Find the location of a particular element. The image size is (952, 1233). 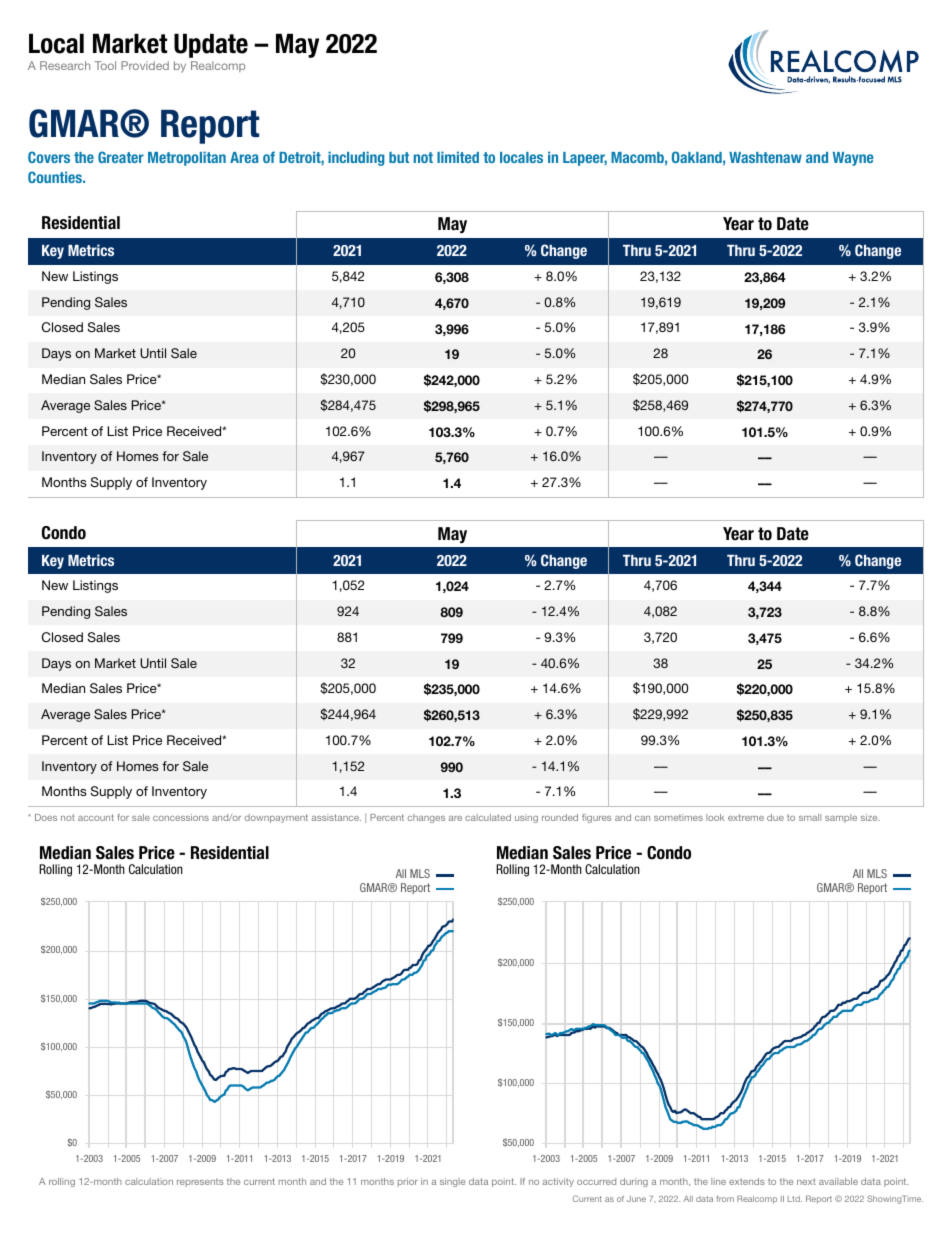

limited is located at coordinates (458, 157).
